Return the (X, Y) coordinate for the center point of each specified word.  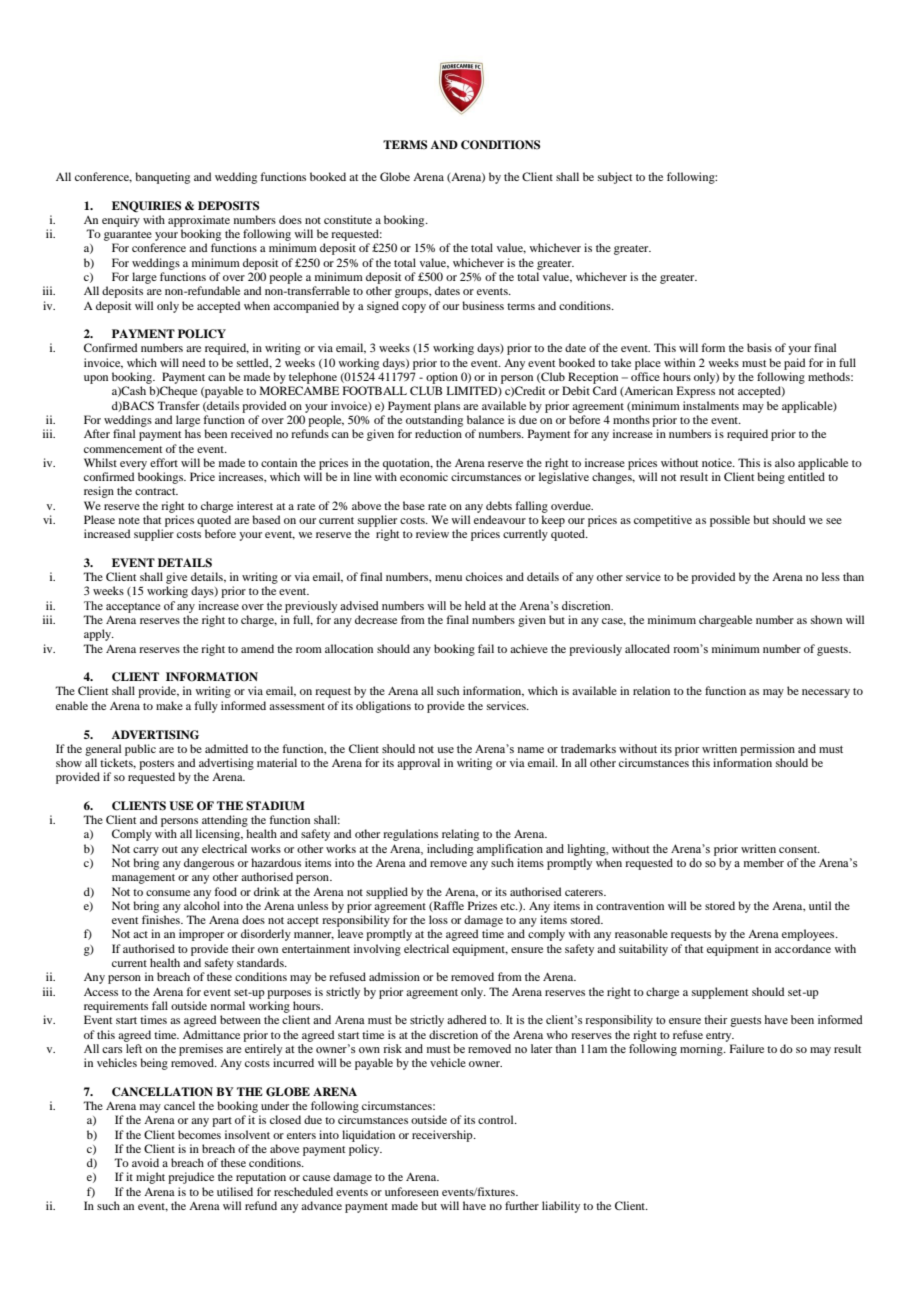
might (150, 1178)
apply (99, 635)
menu (448, 578)
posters (156, 765)
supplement (720, 993)
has (193, 433)
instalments (711, 405)
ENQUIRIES (146, 206)
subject (615, 178)
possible (730, 521)
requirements (116, 1007)
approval (418, 764)
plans (447, 407)
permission (767, 750)
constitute (348, 219)
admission (394, 976)
